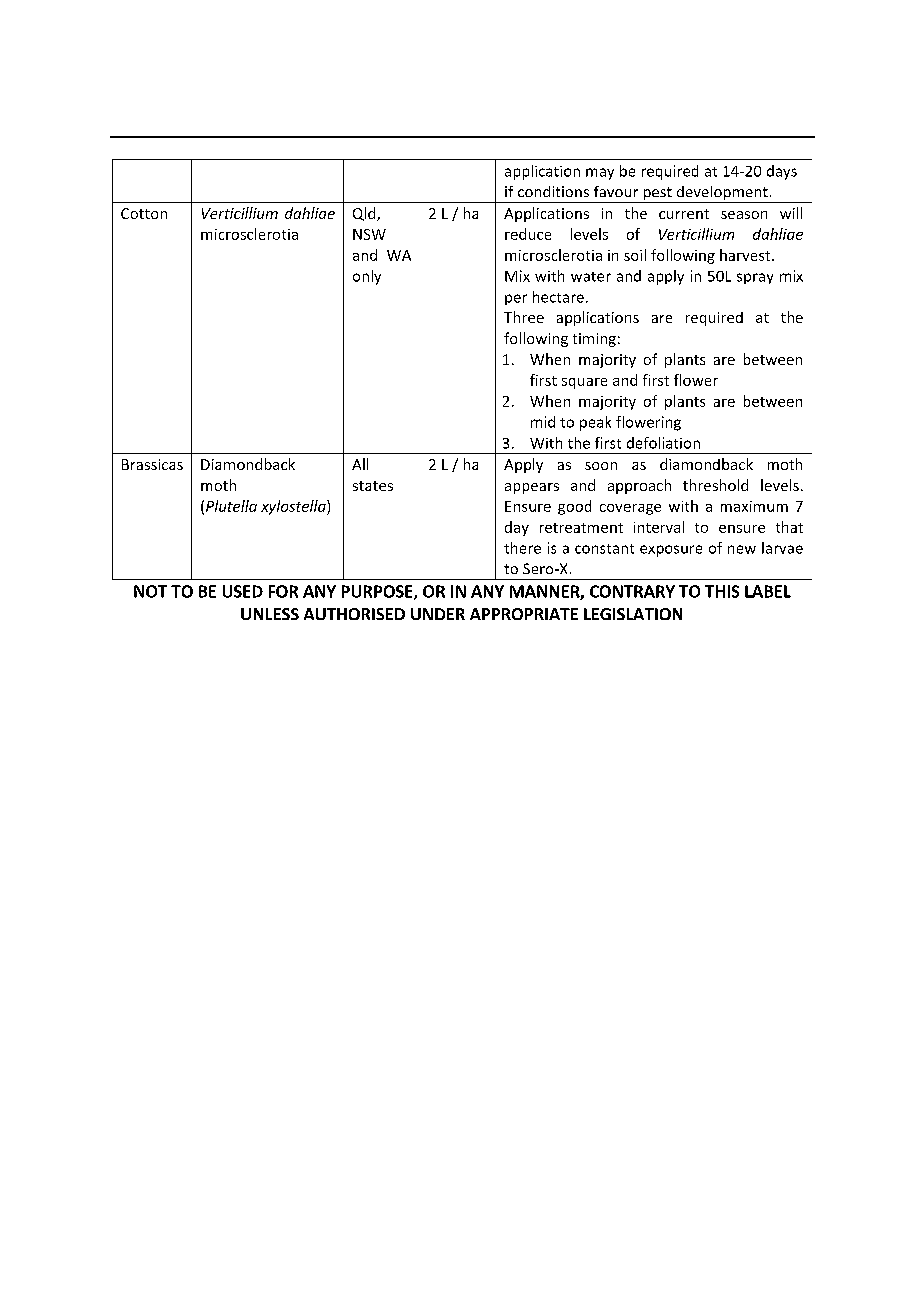 This screenshot has height=1308, width=924. I want to click on conditions, so click(553, 191).
